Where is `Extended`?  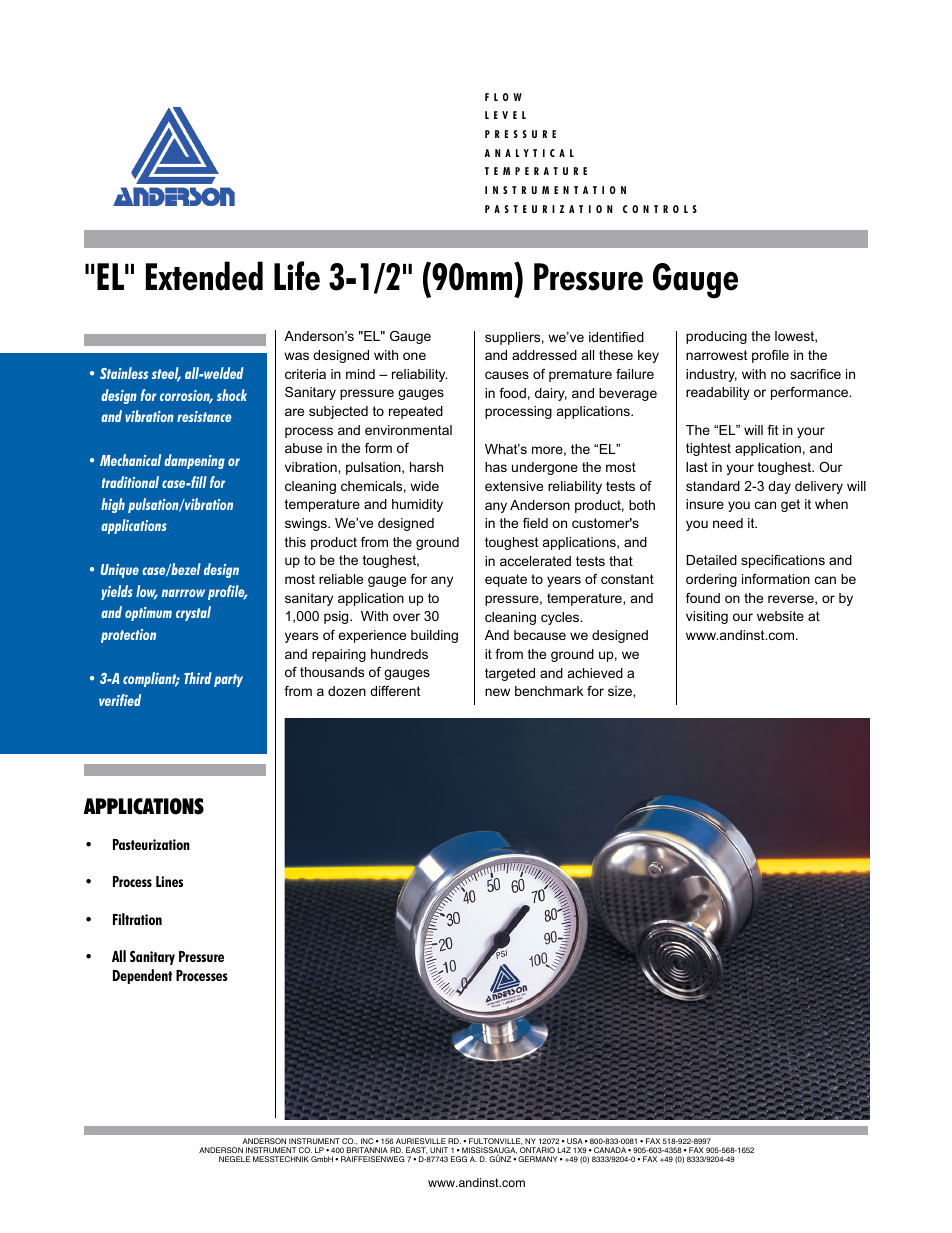 Extended is located at coordinates (204, 276).
